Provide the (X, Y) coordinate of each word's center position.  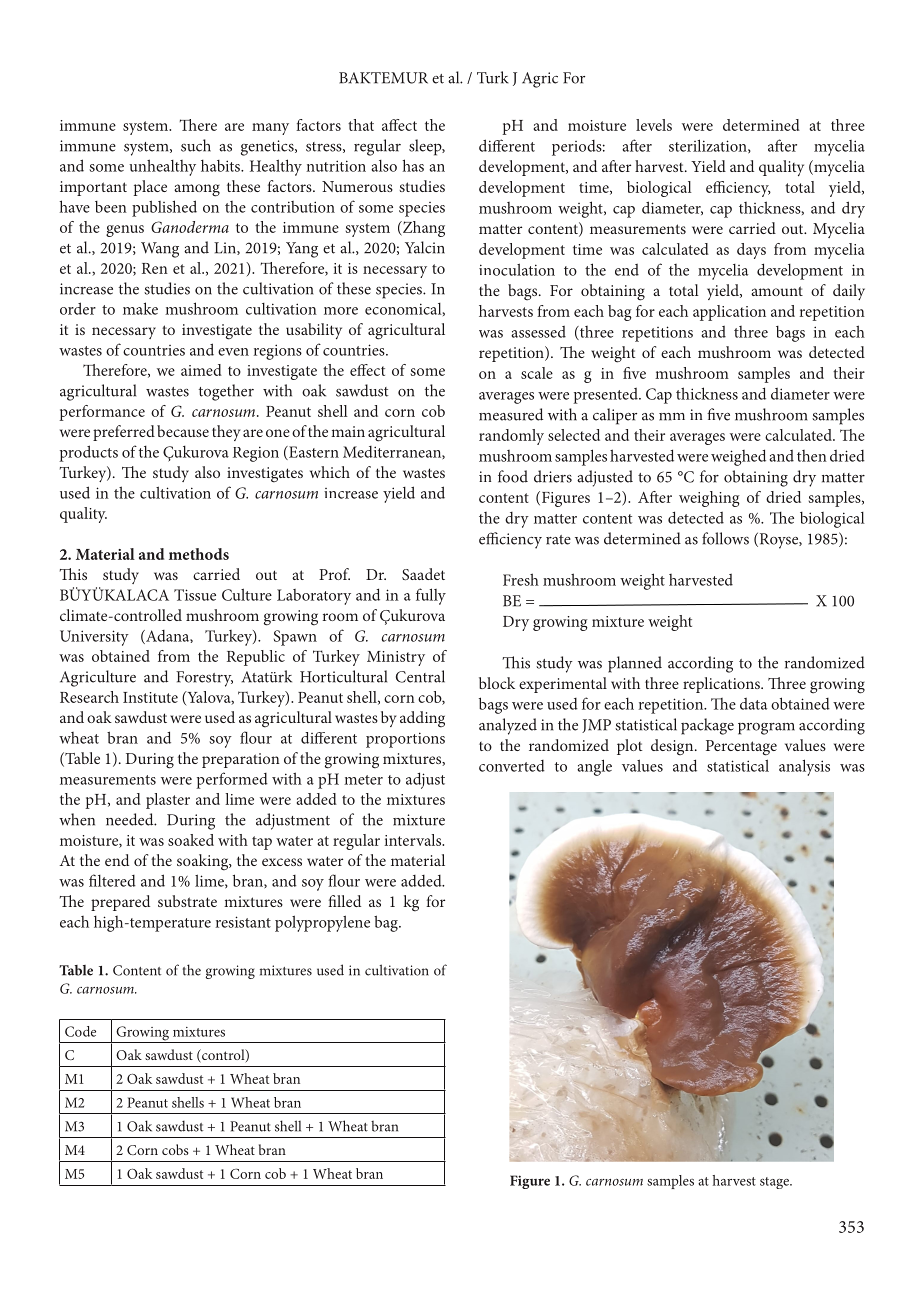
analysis (804, 767)
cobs (175, 1149)
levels (654, 125)
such (196, 145)
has (413, 165)
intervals (414, 840)
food (513, 476)
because (183, 431)
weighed (738, 457)
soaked (191, 840)
